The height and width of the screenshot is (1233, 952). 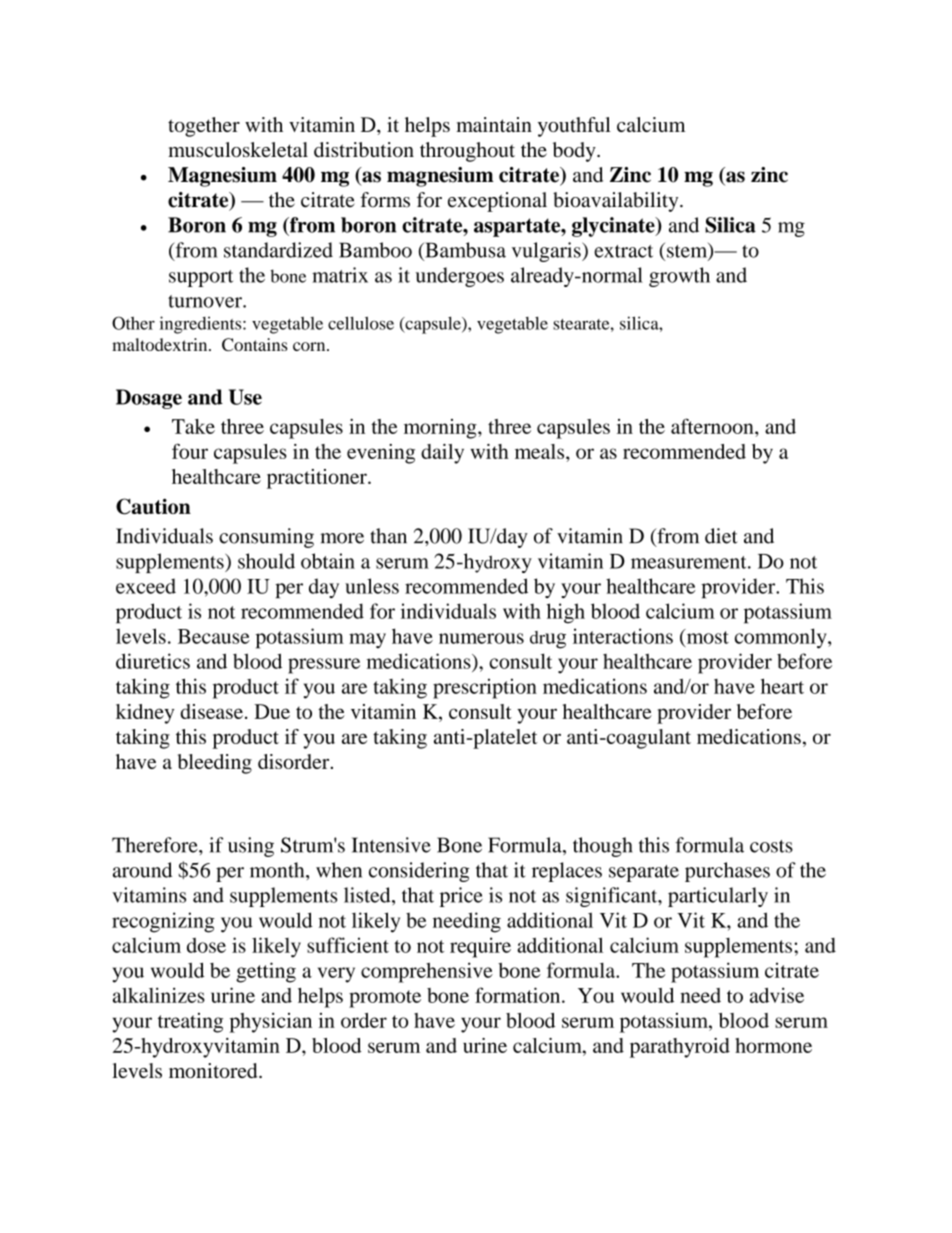 What do you see at coordinates (481, 638) in the screenshot?
I see `numerous` at bounding box center [481, 638].
